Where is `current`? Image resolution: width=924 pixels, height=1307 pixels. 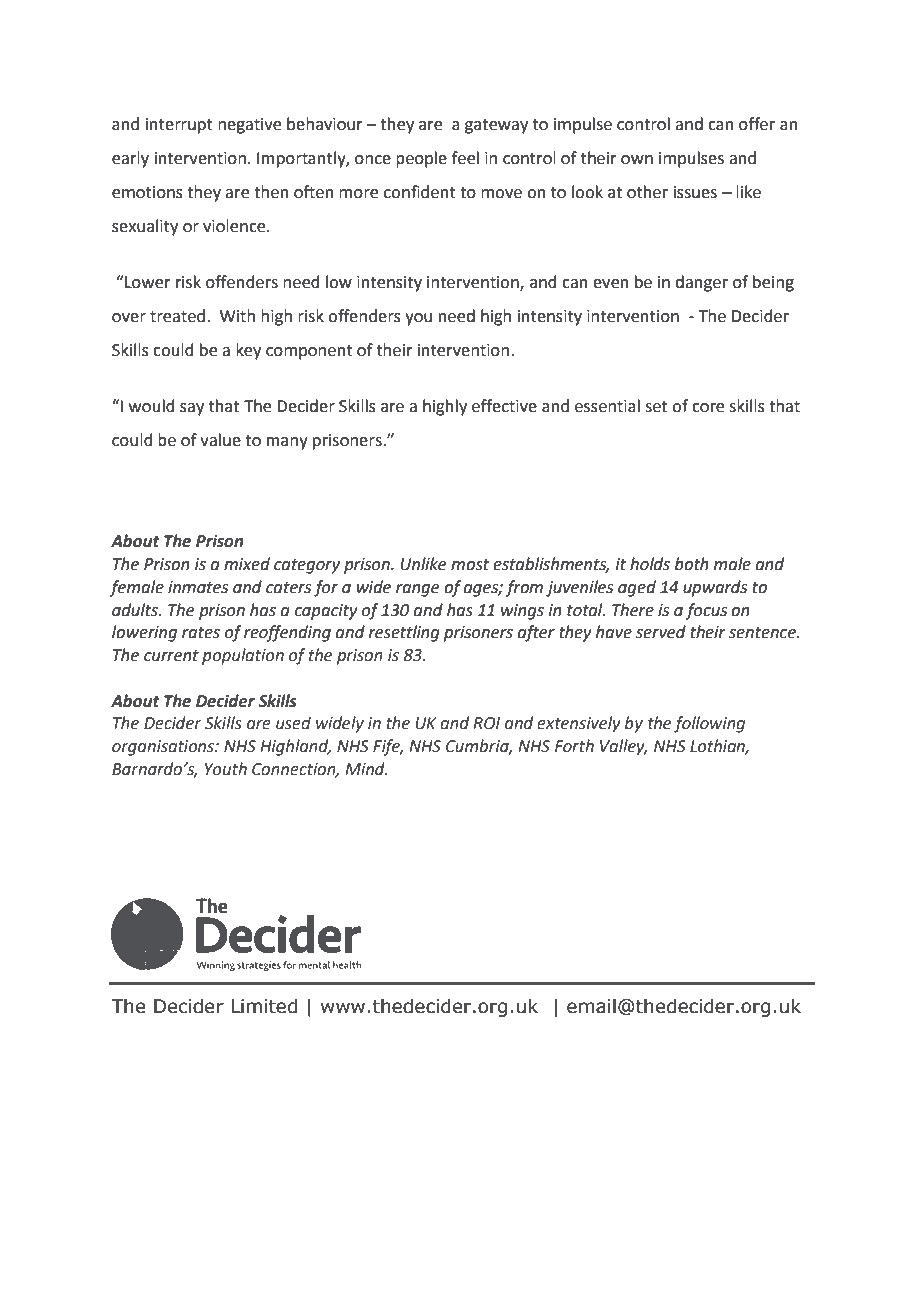 current is located at coordinates (171, 656).
